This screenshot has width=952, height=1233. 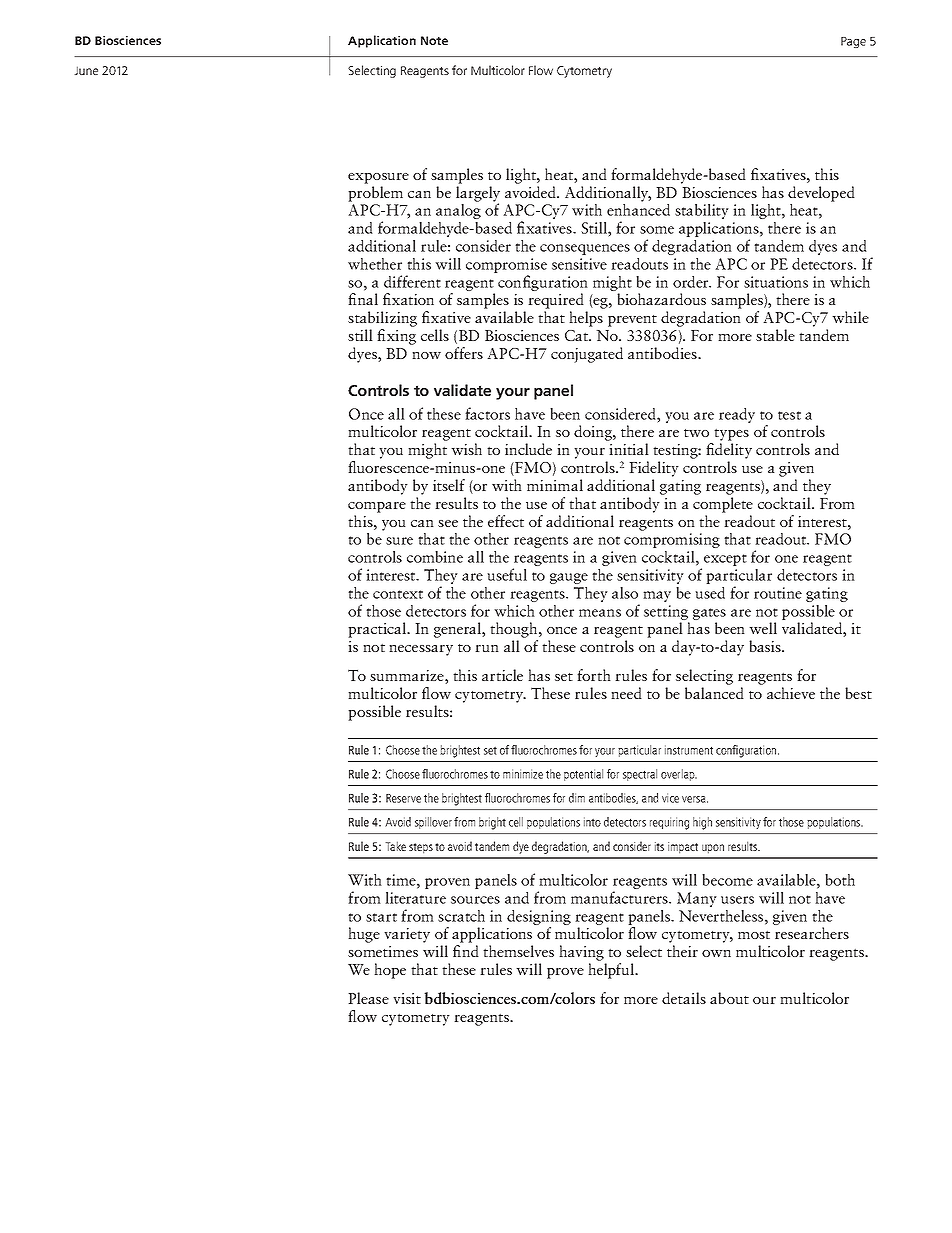 What do you see at coordinates (364, 935) in the screenshot?
I see `huge` at bounding box center [364, 935].
